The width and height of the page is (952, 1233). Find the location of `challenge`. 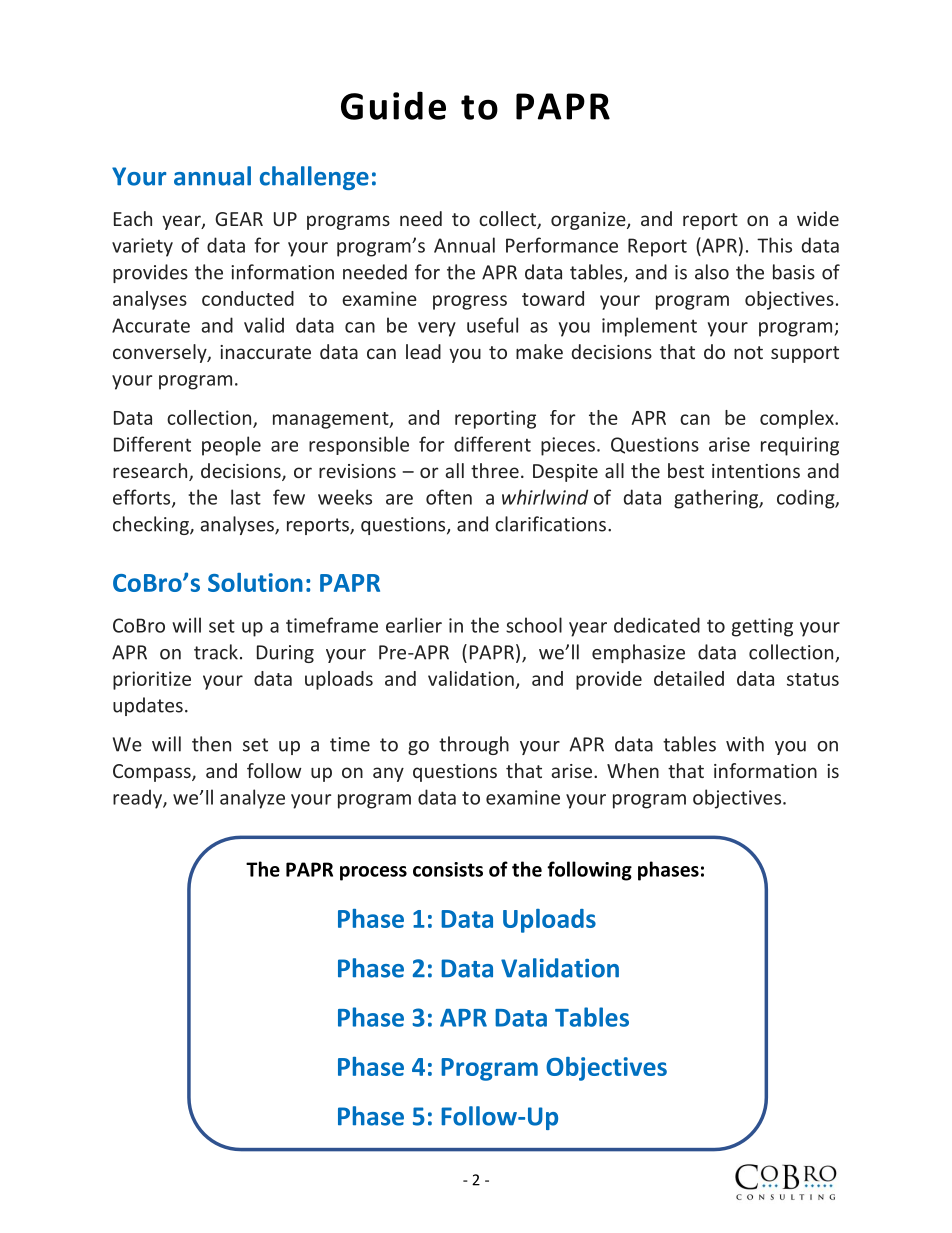

challenge is located at coordinates (314, 178).
